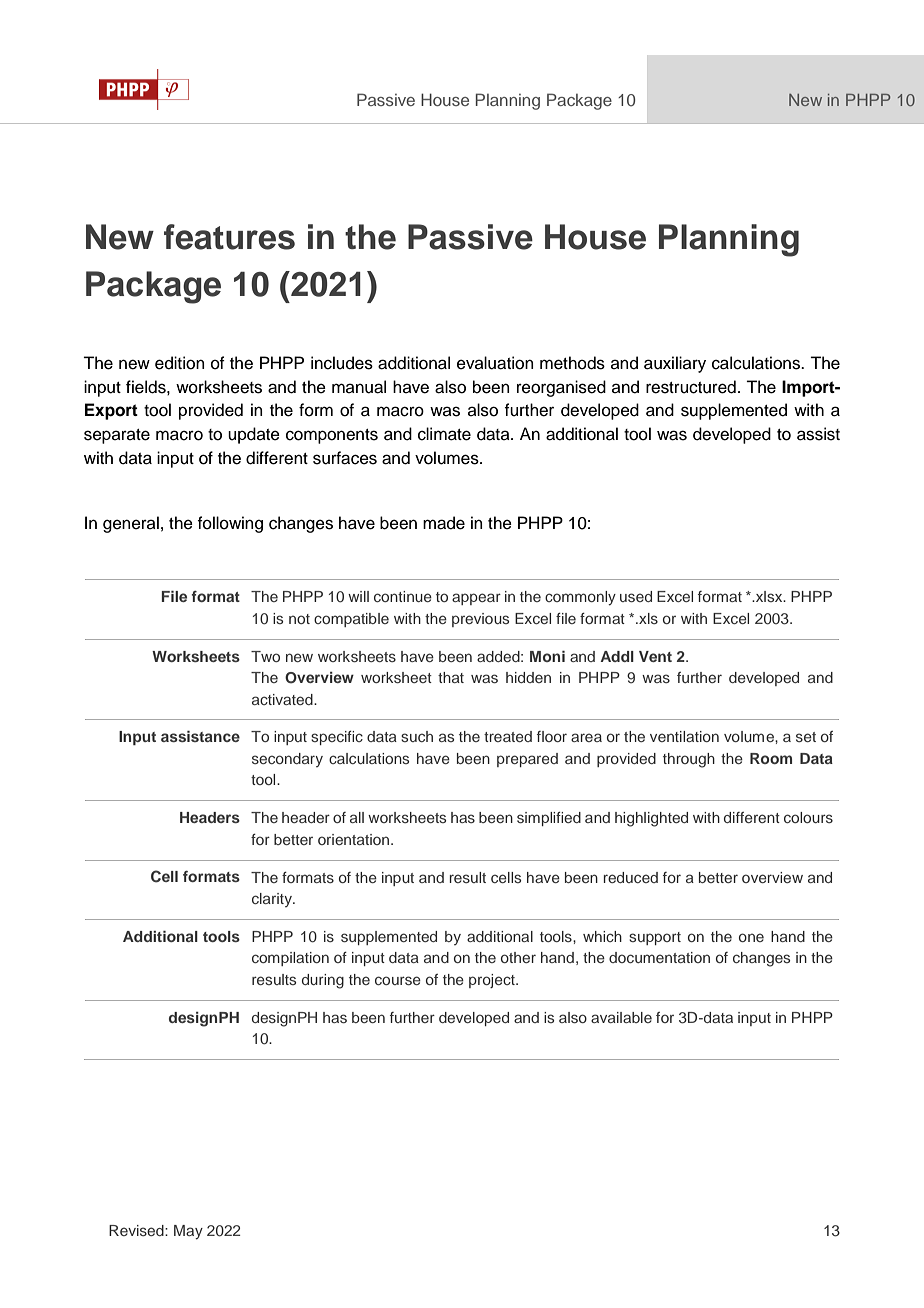 The image size is (924, 1308). What do you see at coordinates (495, 363) in the screenshot?
I see `evaluation` at bounding box center [495, 363].
